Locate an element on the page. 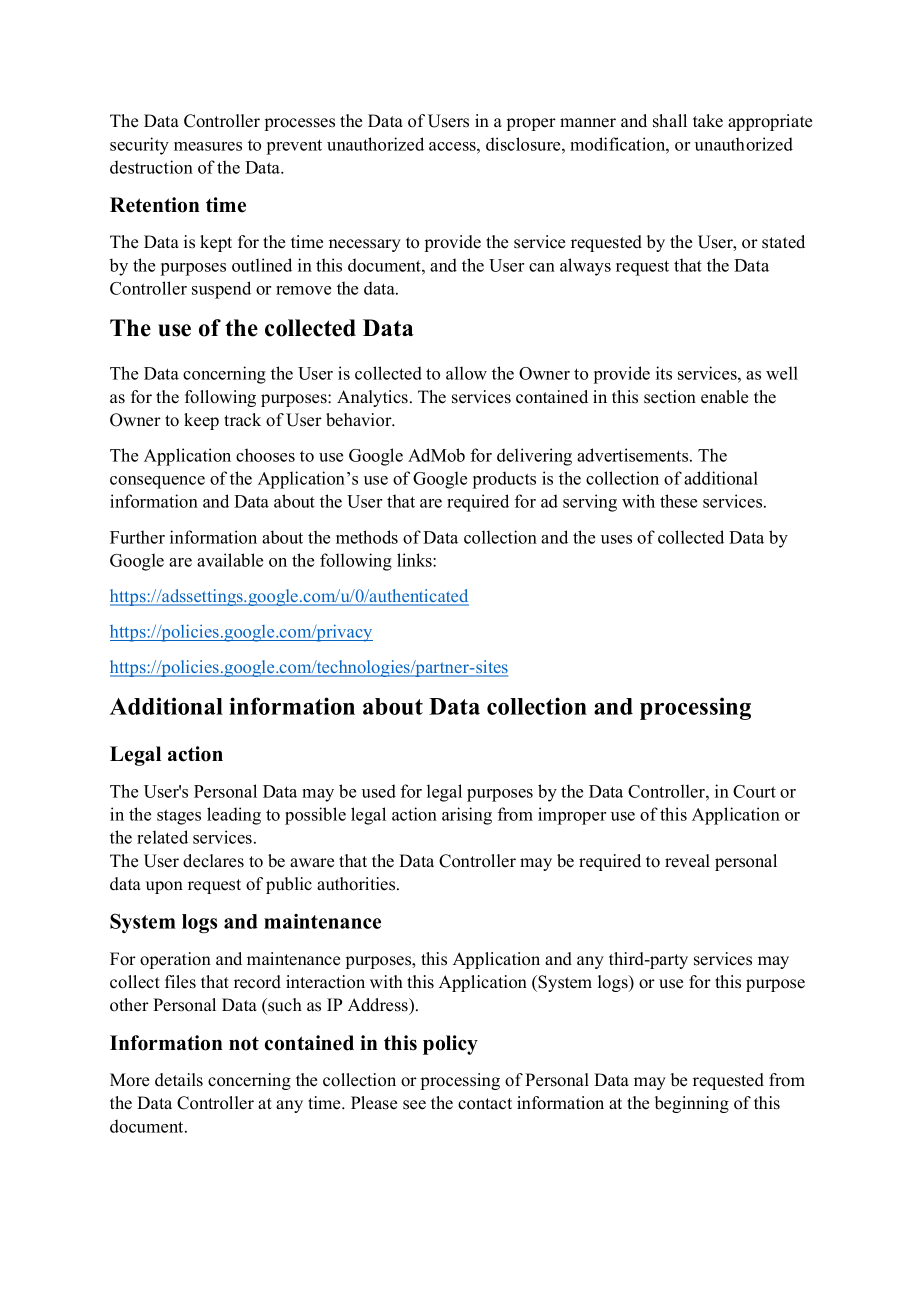 This image has width=924, height=1307. links is located at coordinates (415, 560).
